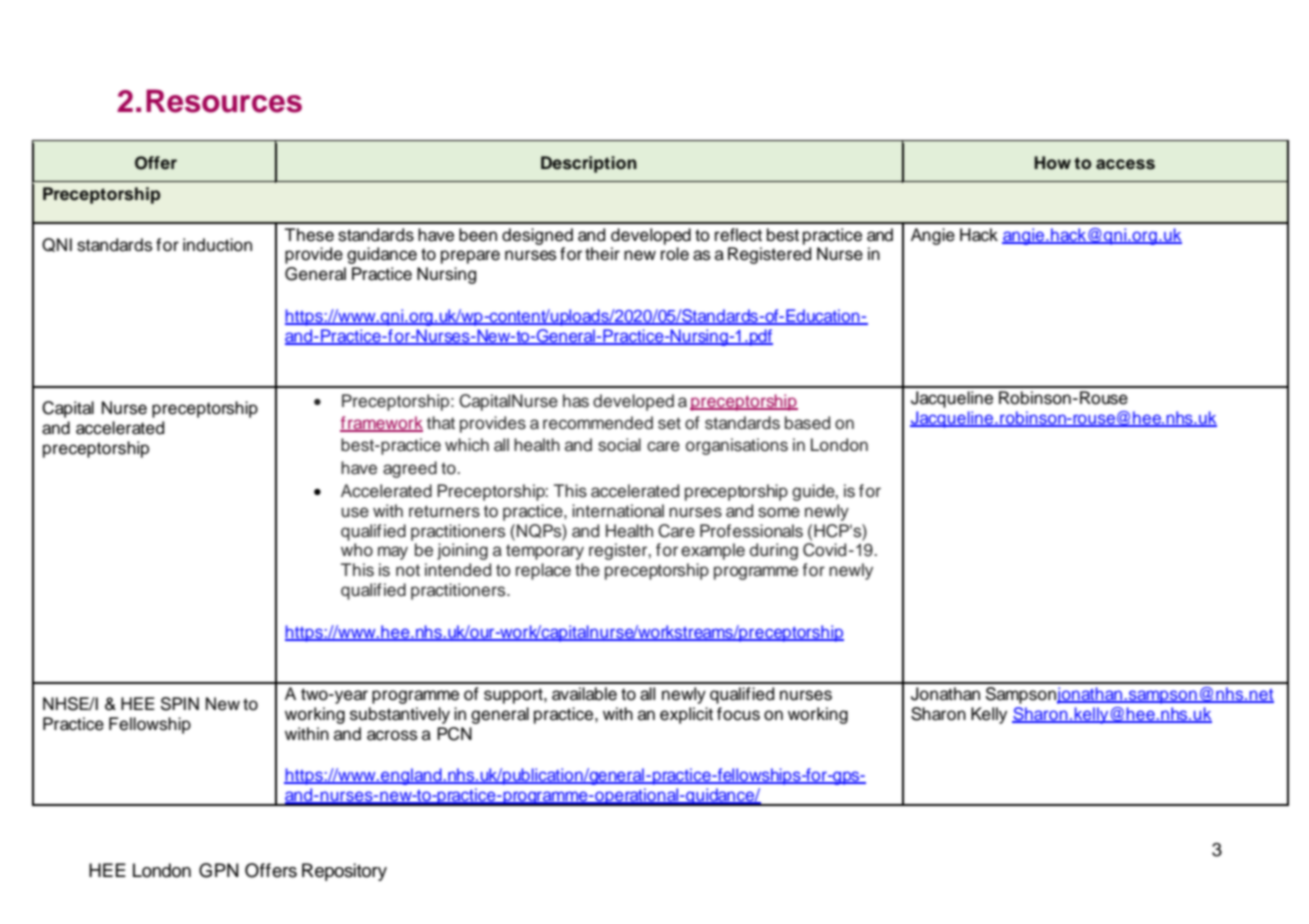 This page has height=924, width=1309. Describe the element at coordinates (807, 423) in the page. I see `based` at that location.
